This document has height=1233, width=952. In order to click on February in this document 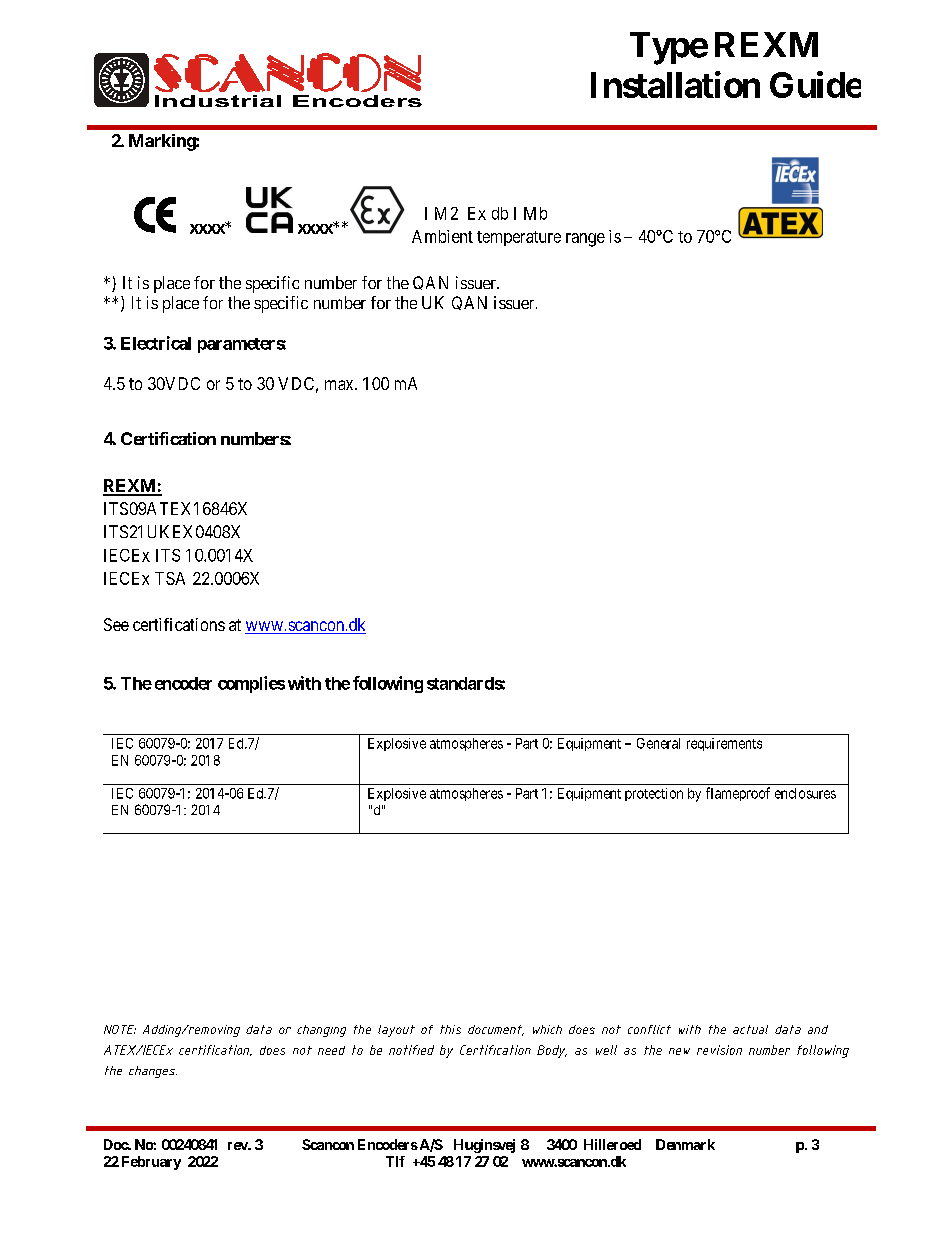, I will do `click(151, 1163)`.
